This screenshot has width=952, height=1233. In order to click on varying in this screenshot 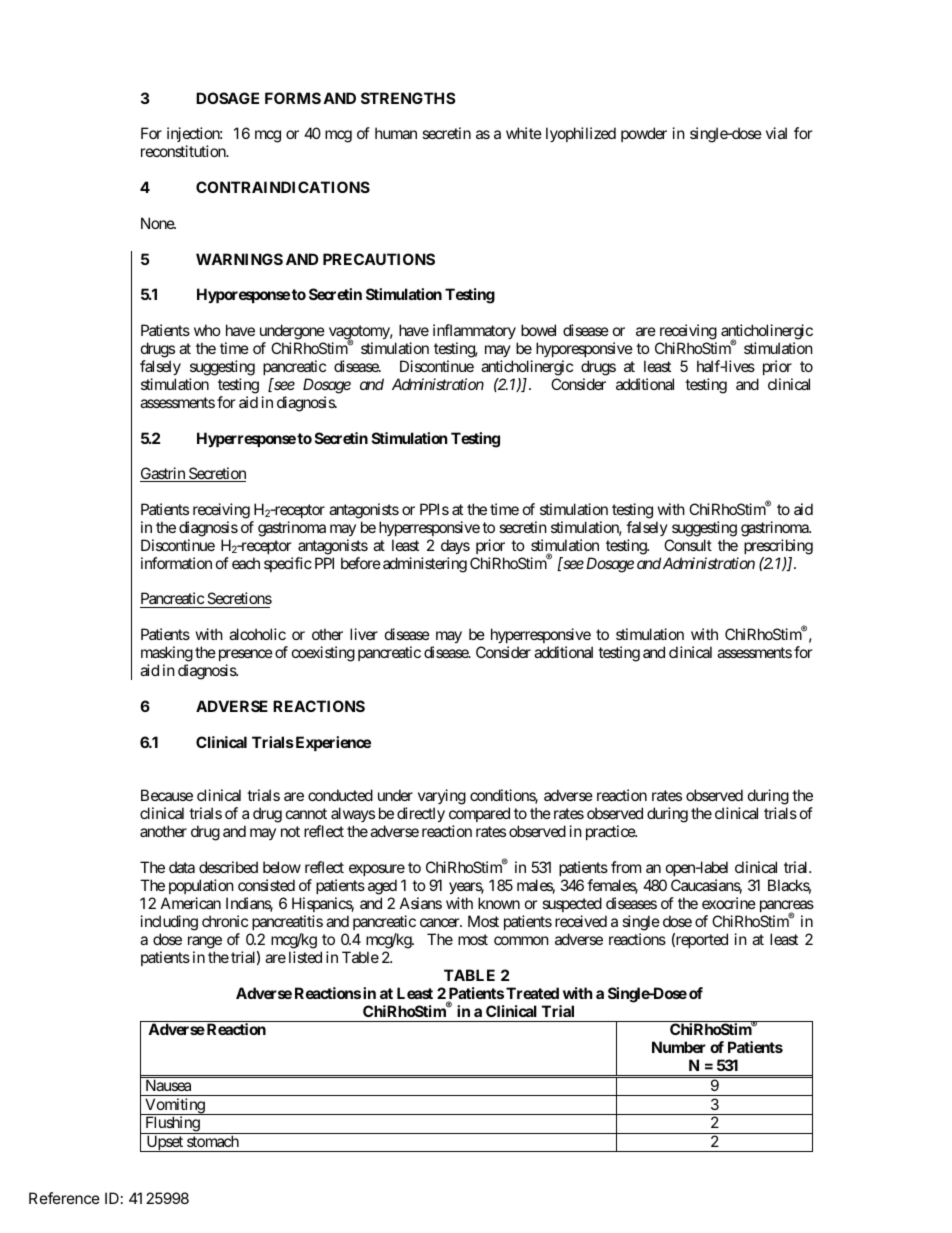, I will do `click(442, 798)`.
